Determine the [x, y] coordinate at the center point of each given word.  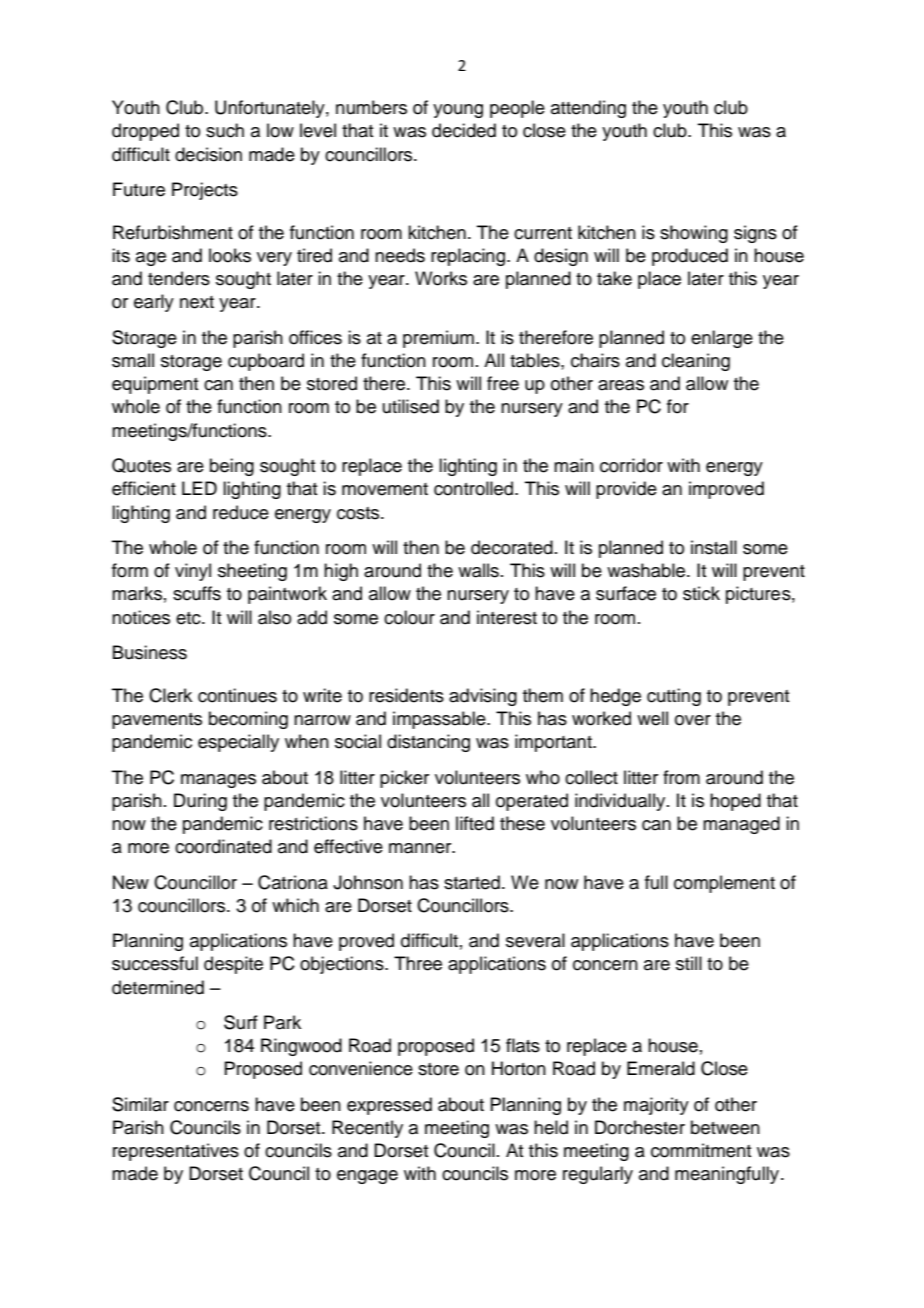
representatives [176, 1152]
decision [208, 154]
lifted [475, 823]
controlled [475, 488]
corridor [631, 465]
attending [588, 109]
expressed [389, 1106]
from [681, 777]
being [232, 467]
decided [464, 130]
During [200, 802]
